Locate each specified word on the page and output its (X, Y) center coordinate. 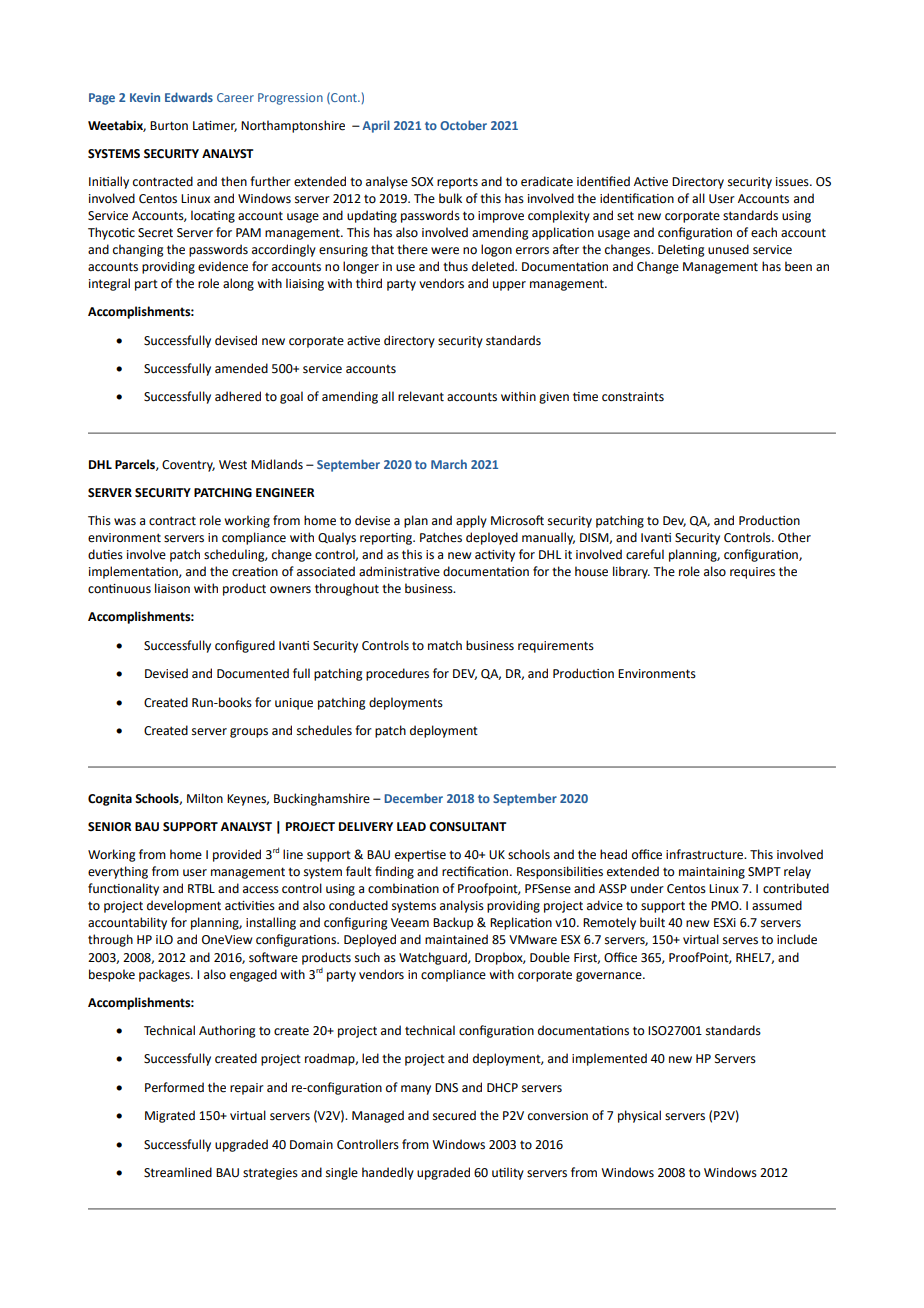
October (463, 125)
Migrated (170, 1116)
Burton (169, 126)
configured (245, 646)
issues (793, 182)
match (445, 645)
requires (752, 573)
